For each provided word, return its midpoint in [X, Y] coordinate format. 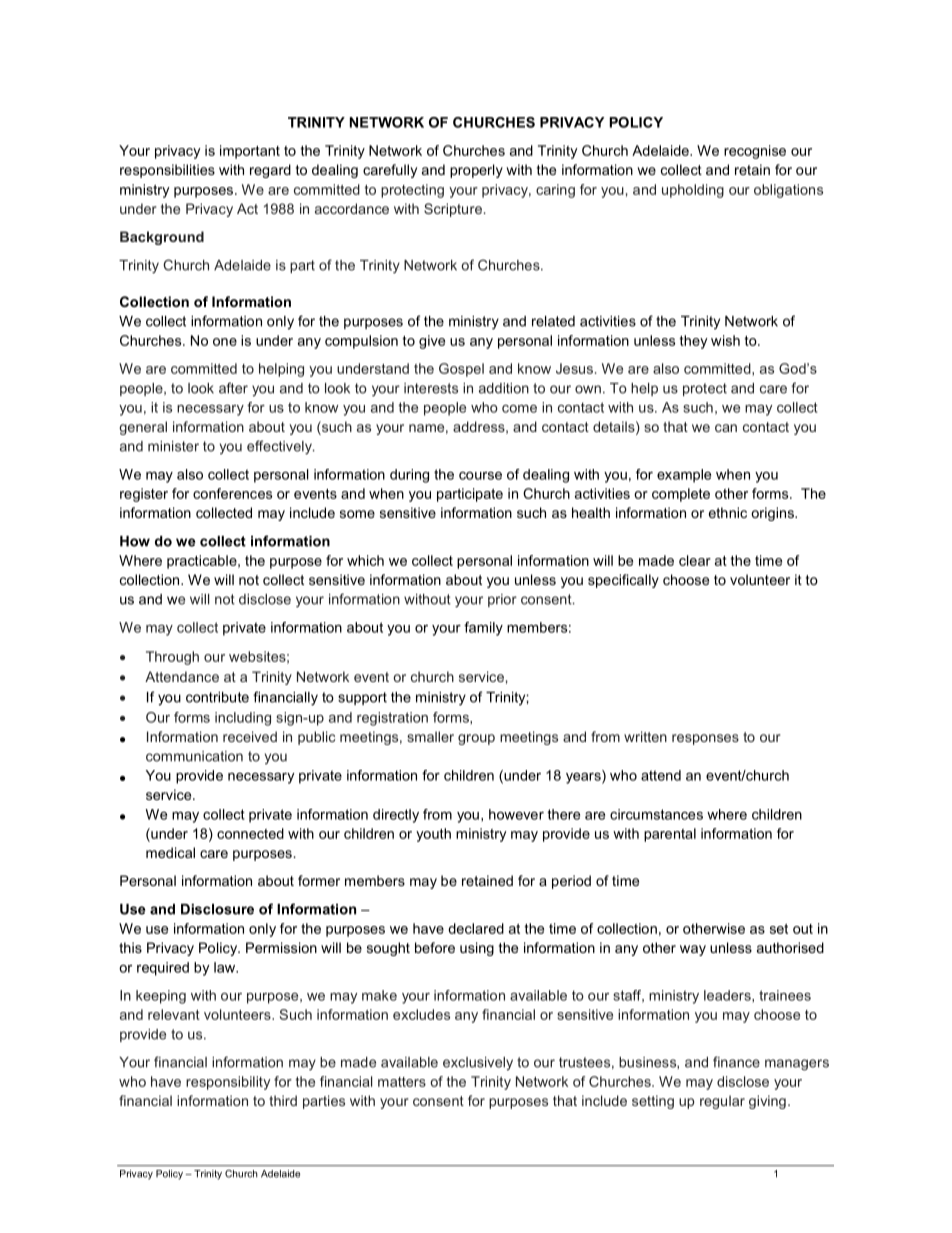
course [480, 475]
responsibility [228, 1083]
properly [476, 171]
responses [705, 739]
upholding [693, 191]
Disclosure [217, 909]
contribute [217, 697]
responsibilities [167, 171]
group [476, 739]
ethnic [728, 512]
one [225, 342]
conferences [232, 493]
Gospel [461, 370]
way [693, 950]
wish [725, 340]
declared [476, 928]
